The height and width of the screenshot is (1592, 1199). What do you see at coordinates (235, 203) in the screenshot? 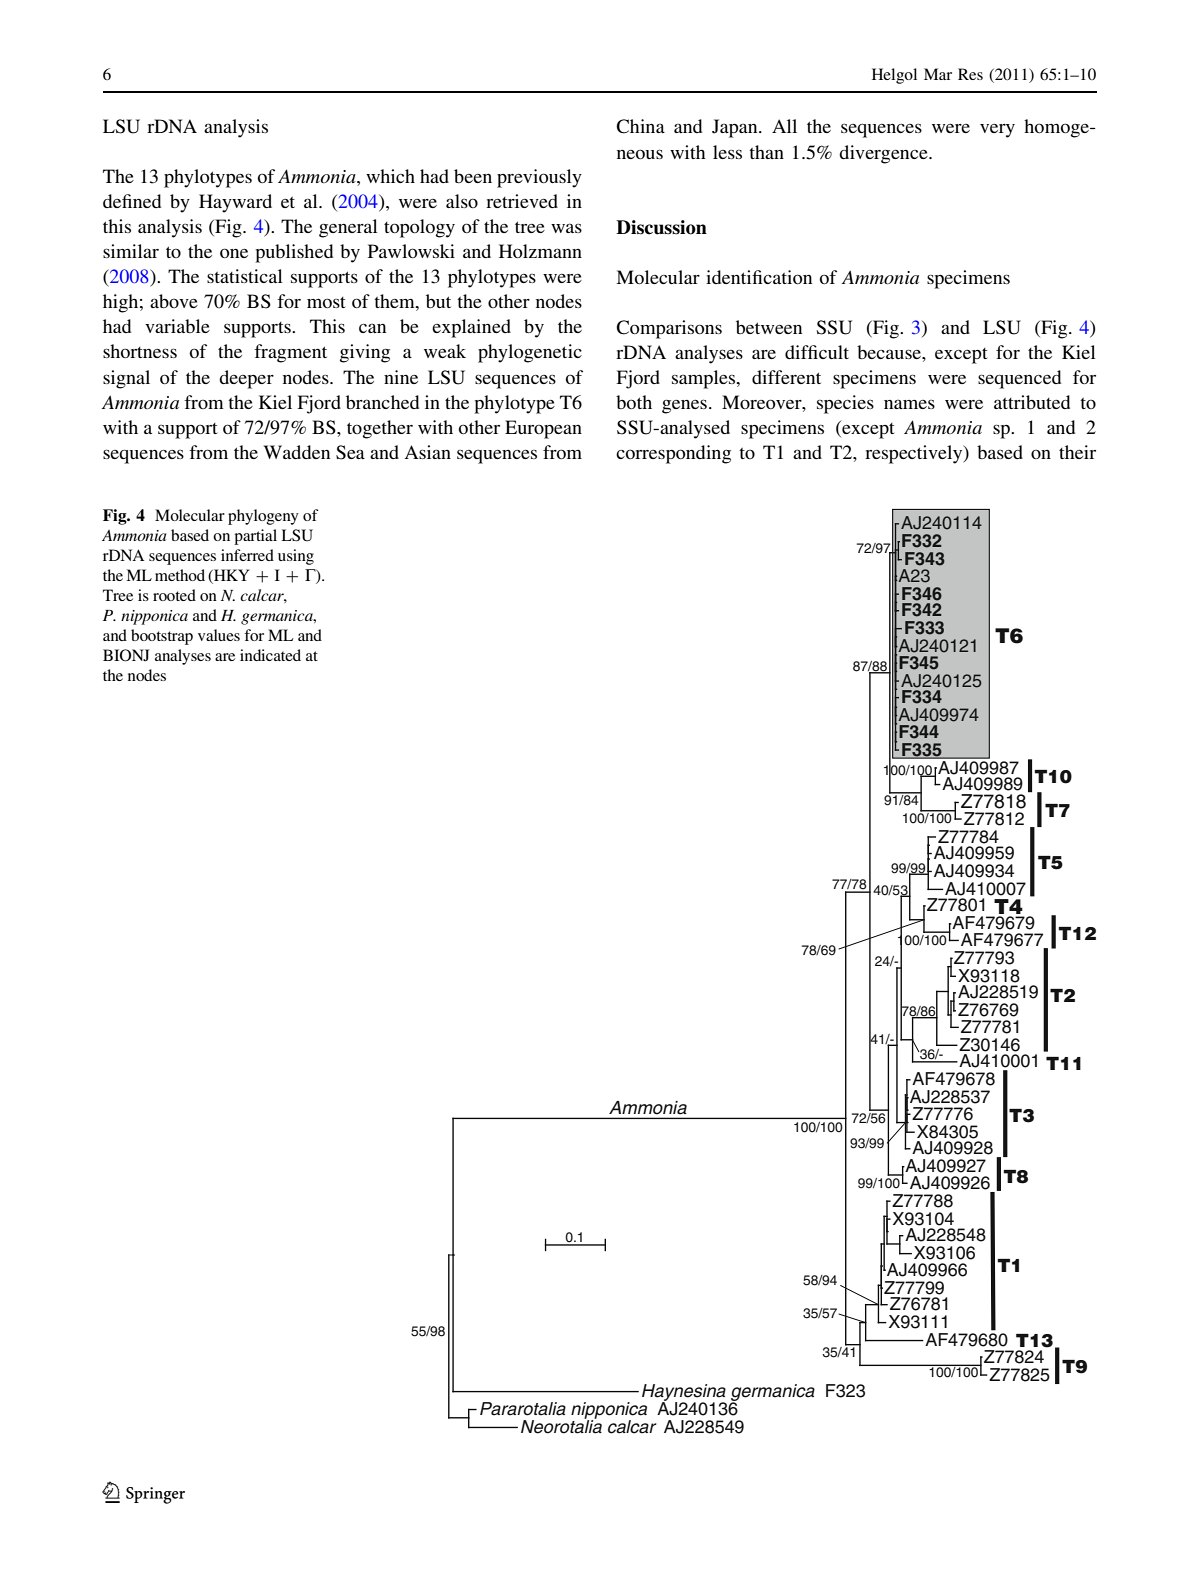
I see `Hayward` at bounding box center [235, 203].
